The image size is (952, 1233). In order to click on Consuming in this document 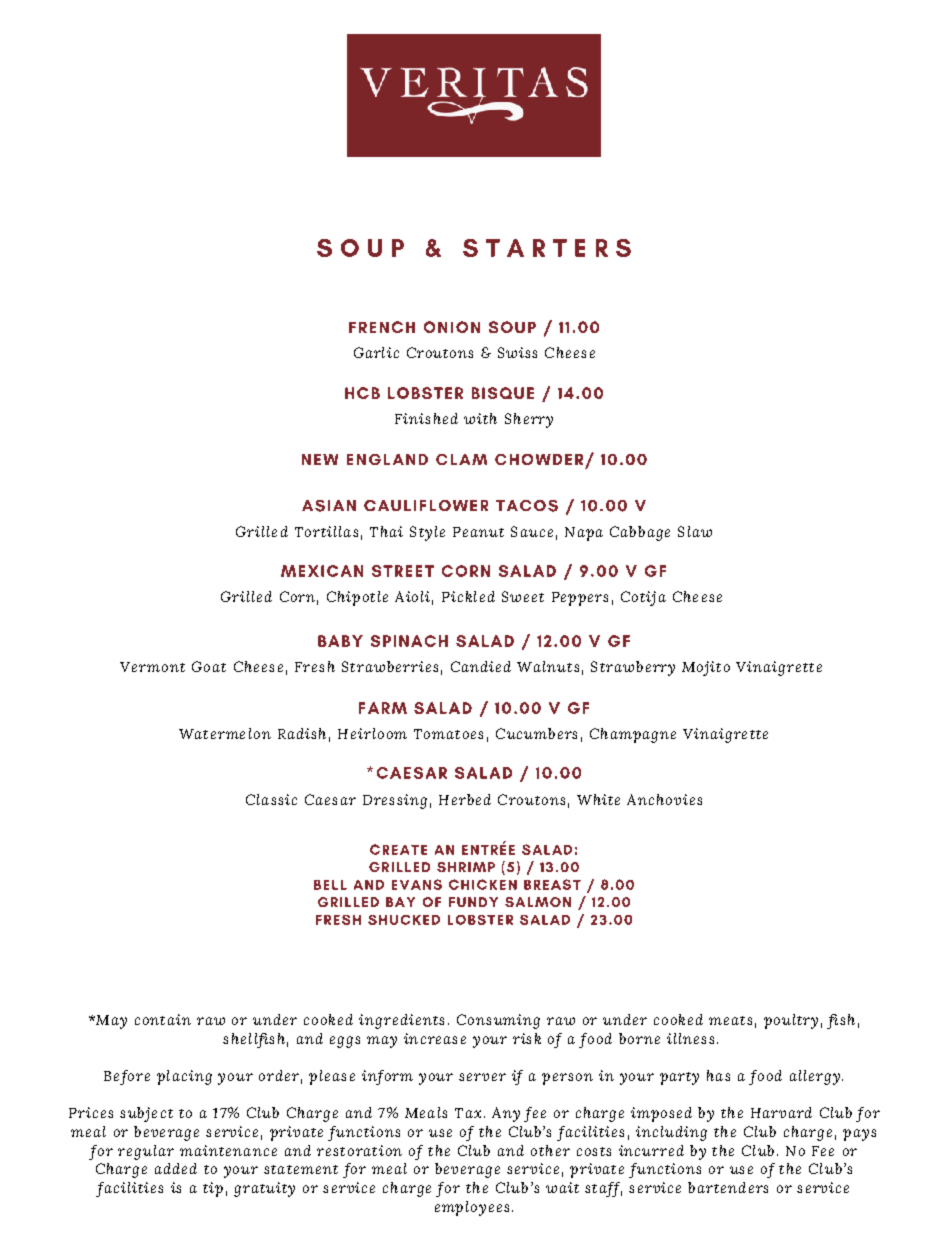, I will do `click(498, 1021)`.
